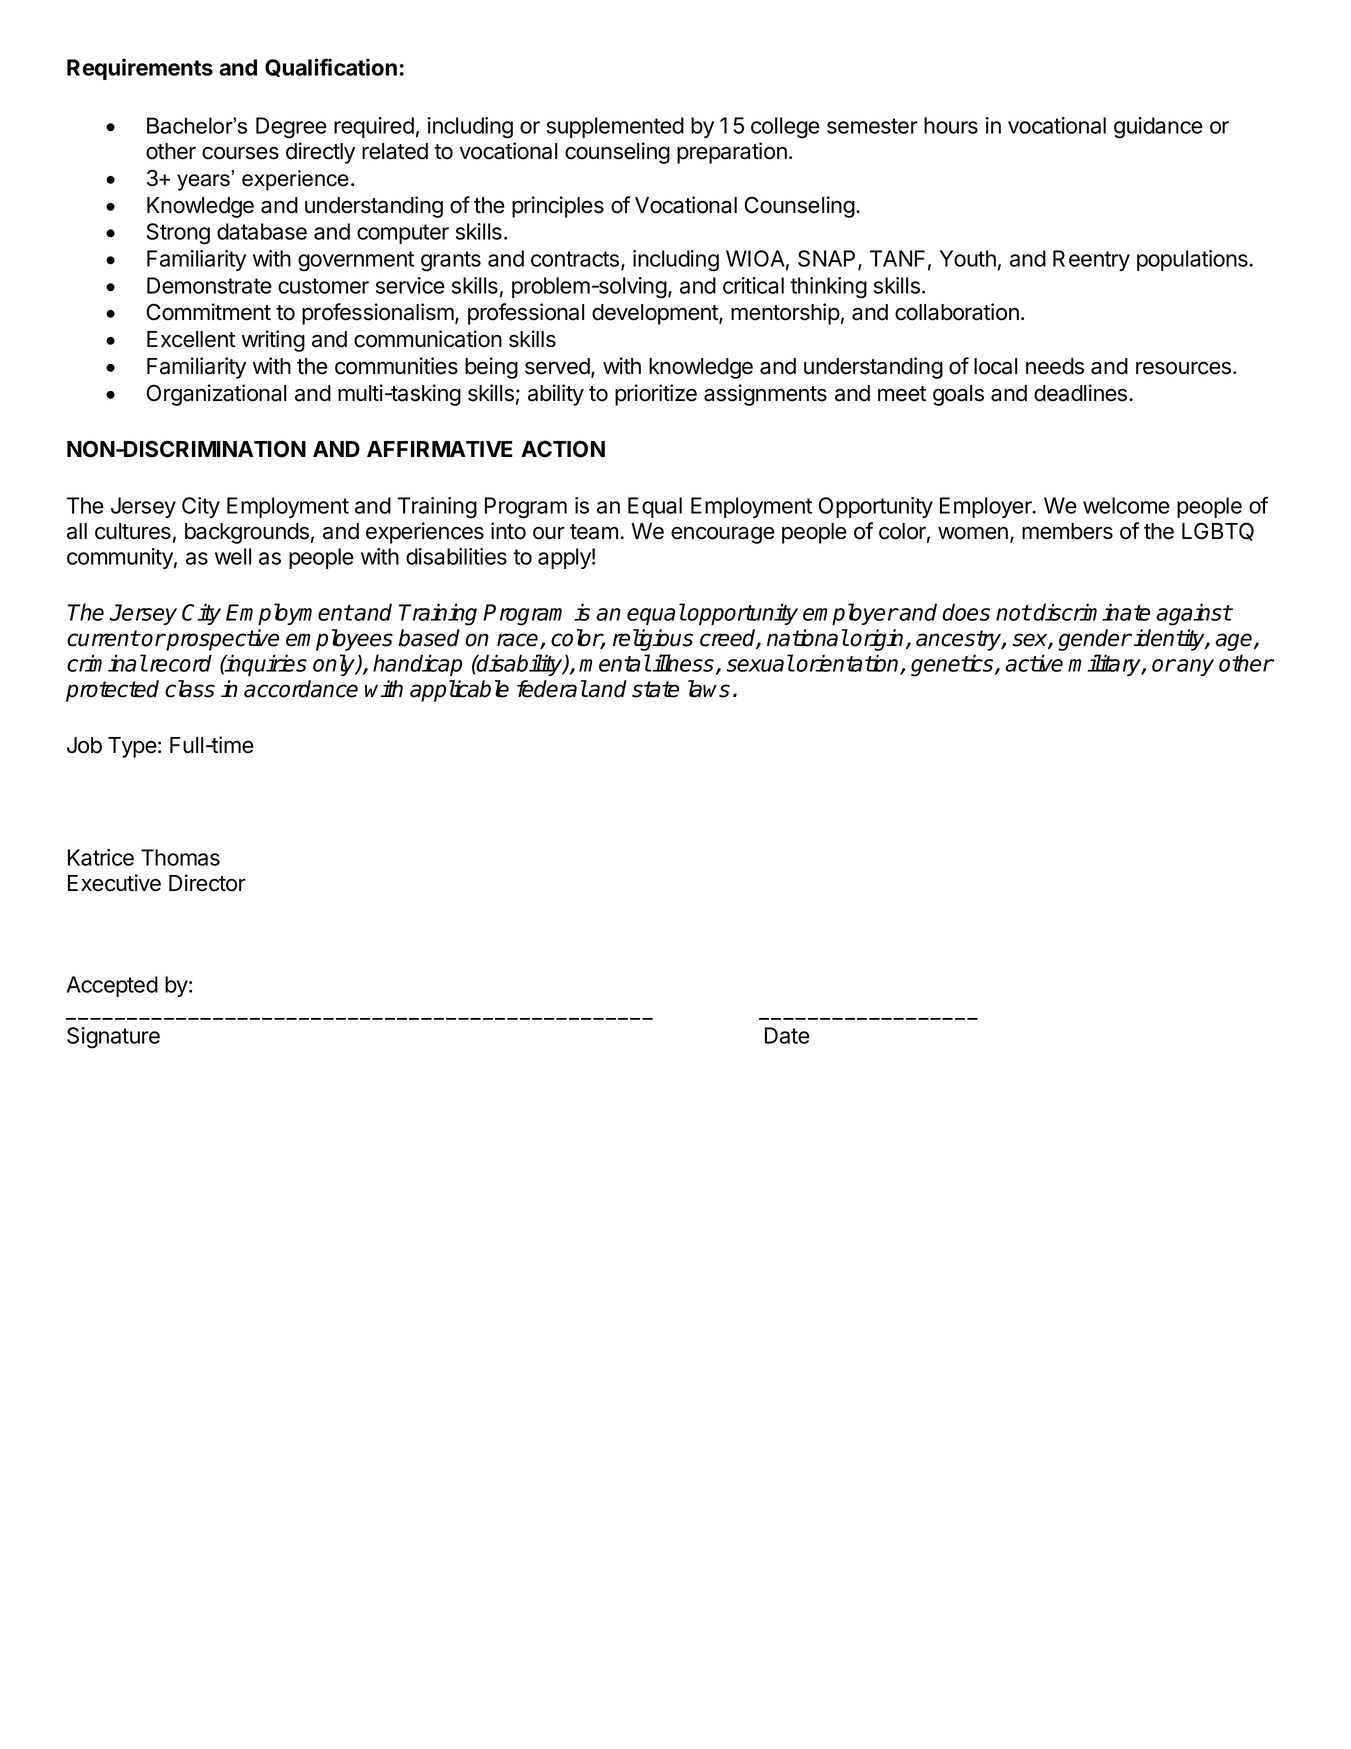 This page has width=1351, height=1749. What do you see at coordinates (216, 395) in the page?
I see `Organizational` at bounding box center [216, 395].
